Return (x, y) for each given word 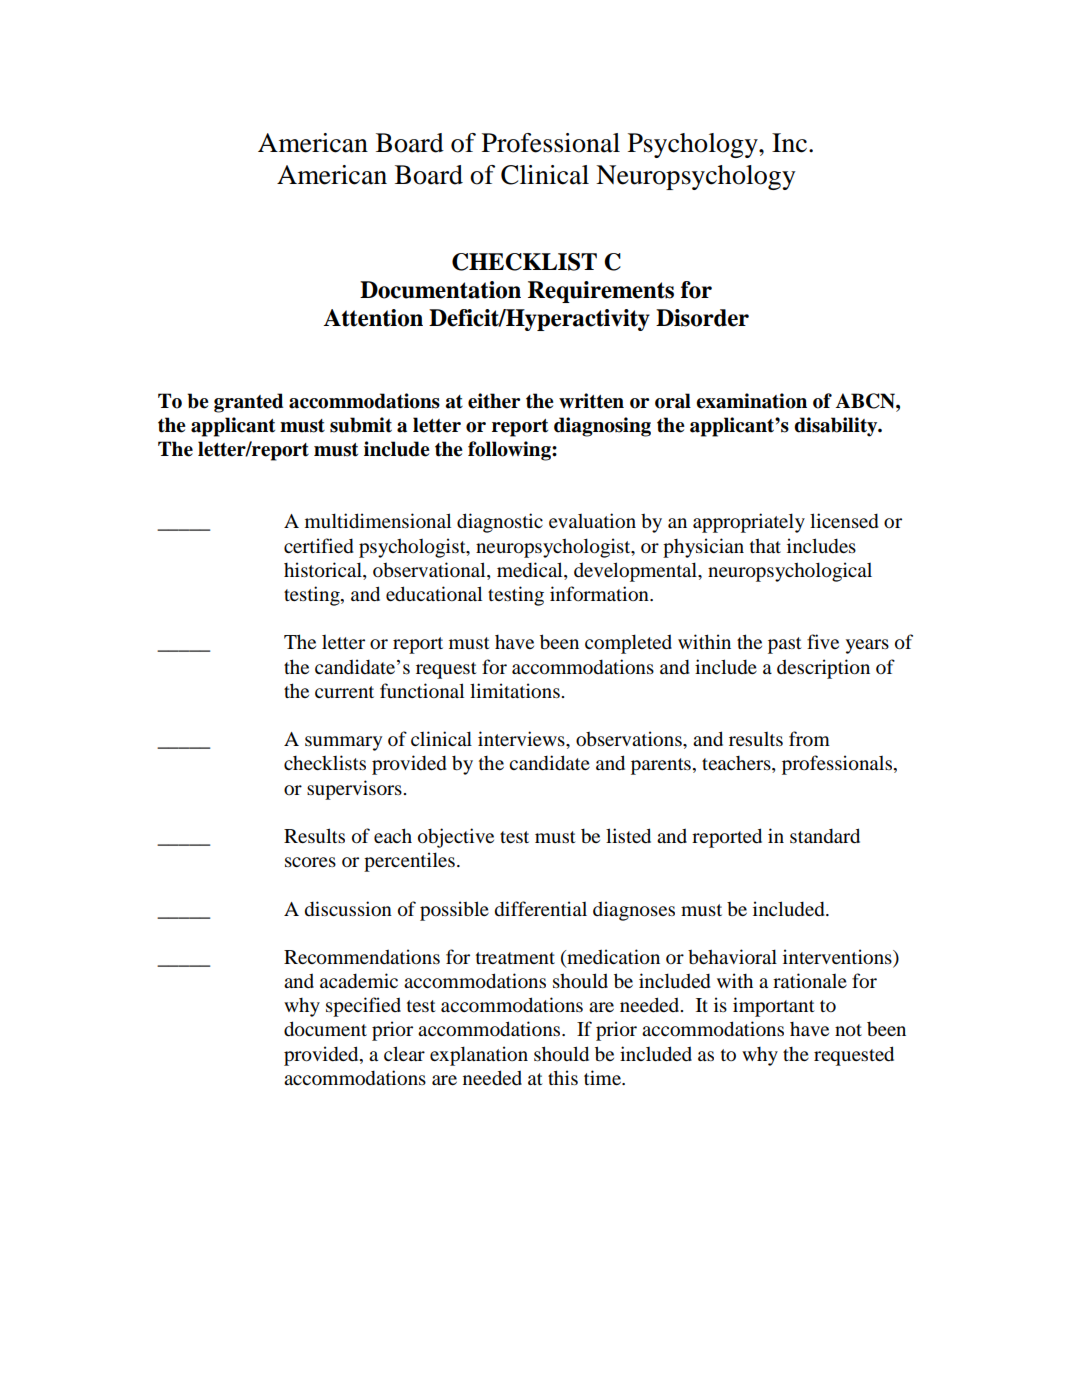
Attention (373, 318)
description (823, 669)
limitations (516, 690)
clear (404, 1053)
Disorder (702, 318)
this (563, 1077)
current (344, 692)
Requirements (601, 292)
